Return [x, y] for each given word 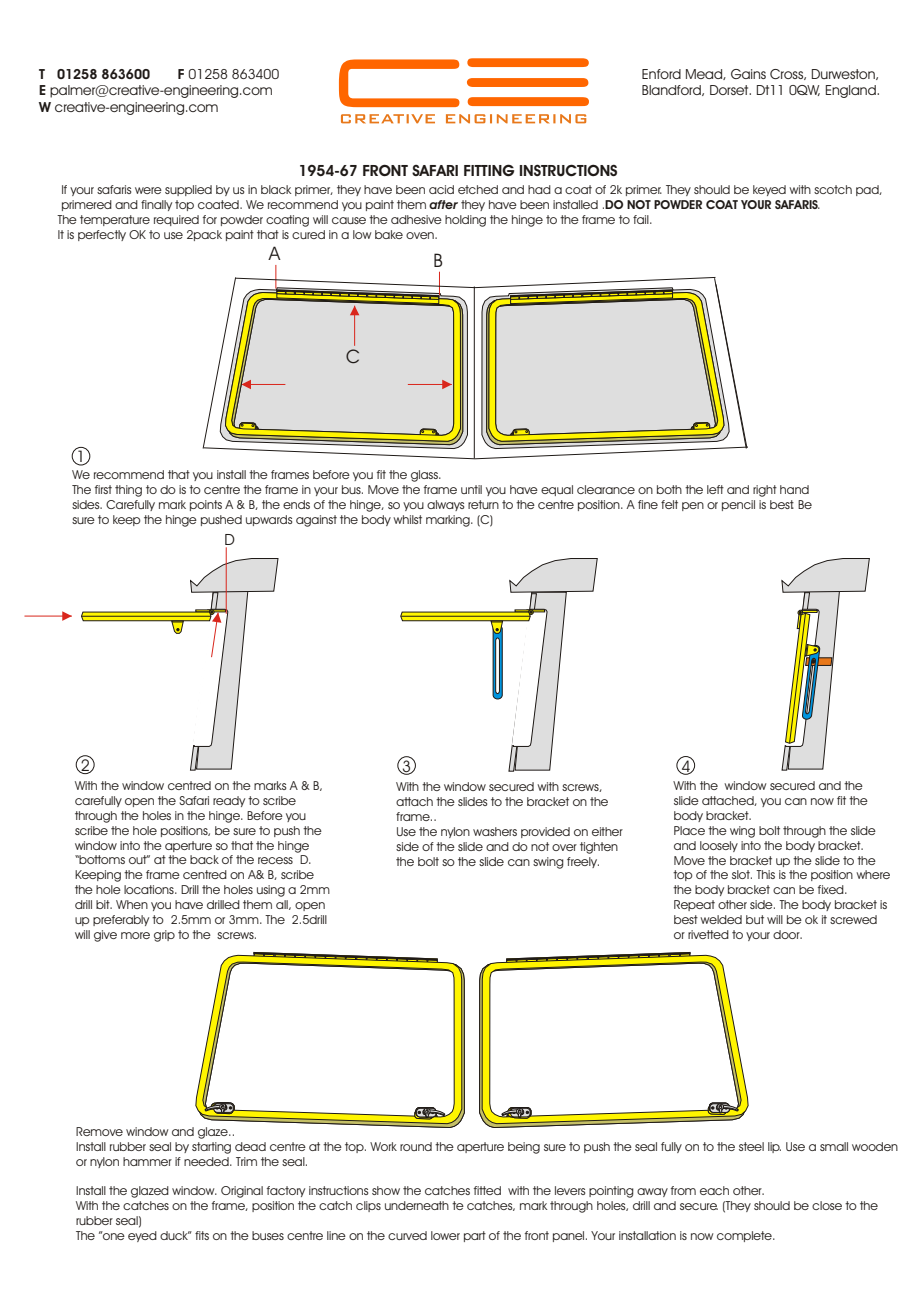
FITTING [489, 170]
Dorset [730, 90]
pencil [738, 505]
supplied [188, 190]
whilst [407, 519]
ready [229, 801]
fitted [487, 1190]
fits [202, 1235]
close [827, 1205]
